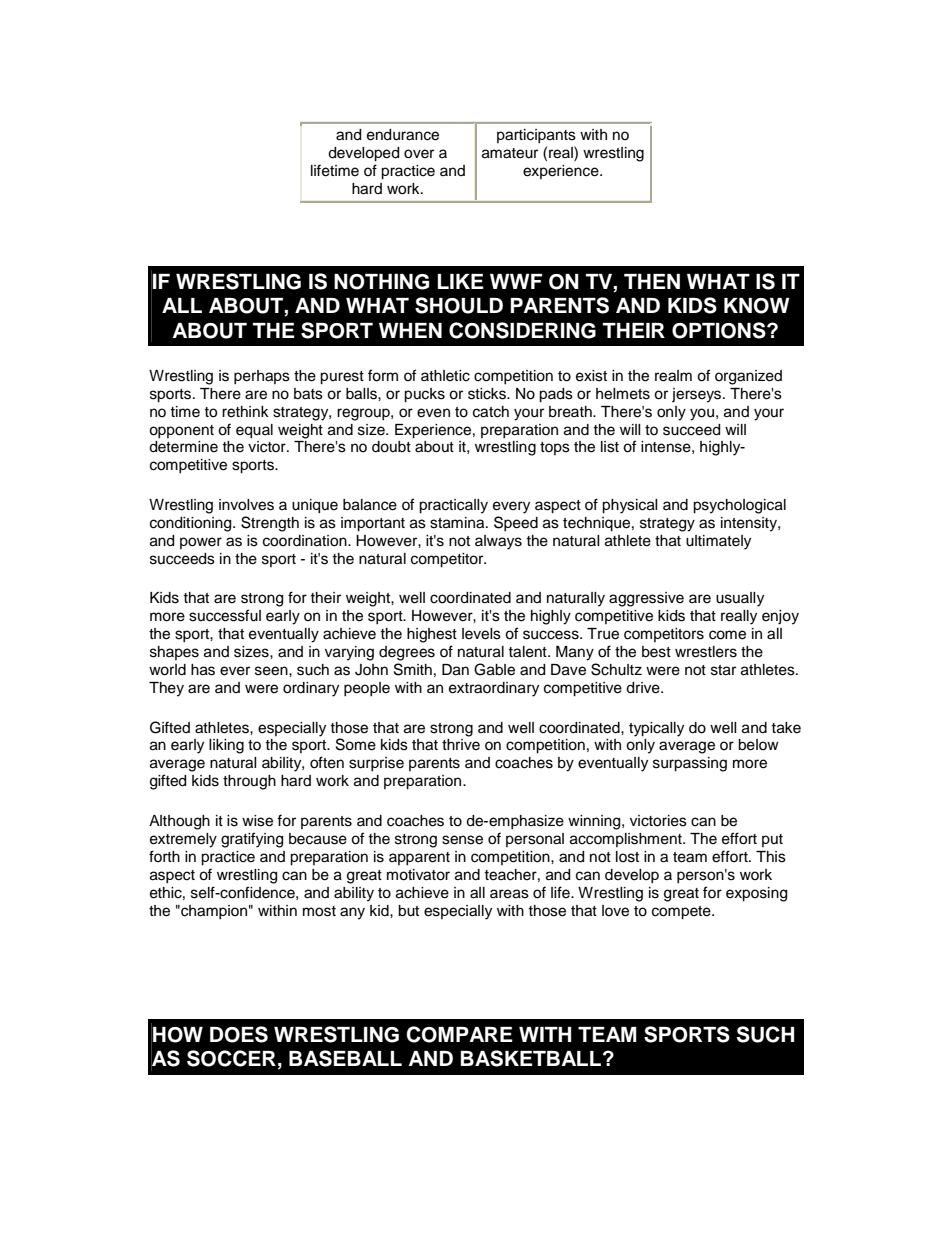 The width and height of the image is (952, 1233). I want to click on amateur, so click(510, 153).
